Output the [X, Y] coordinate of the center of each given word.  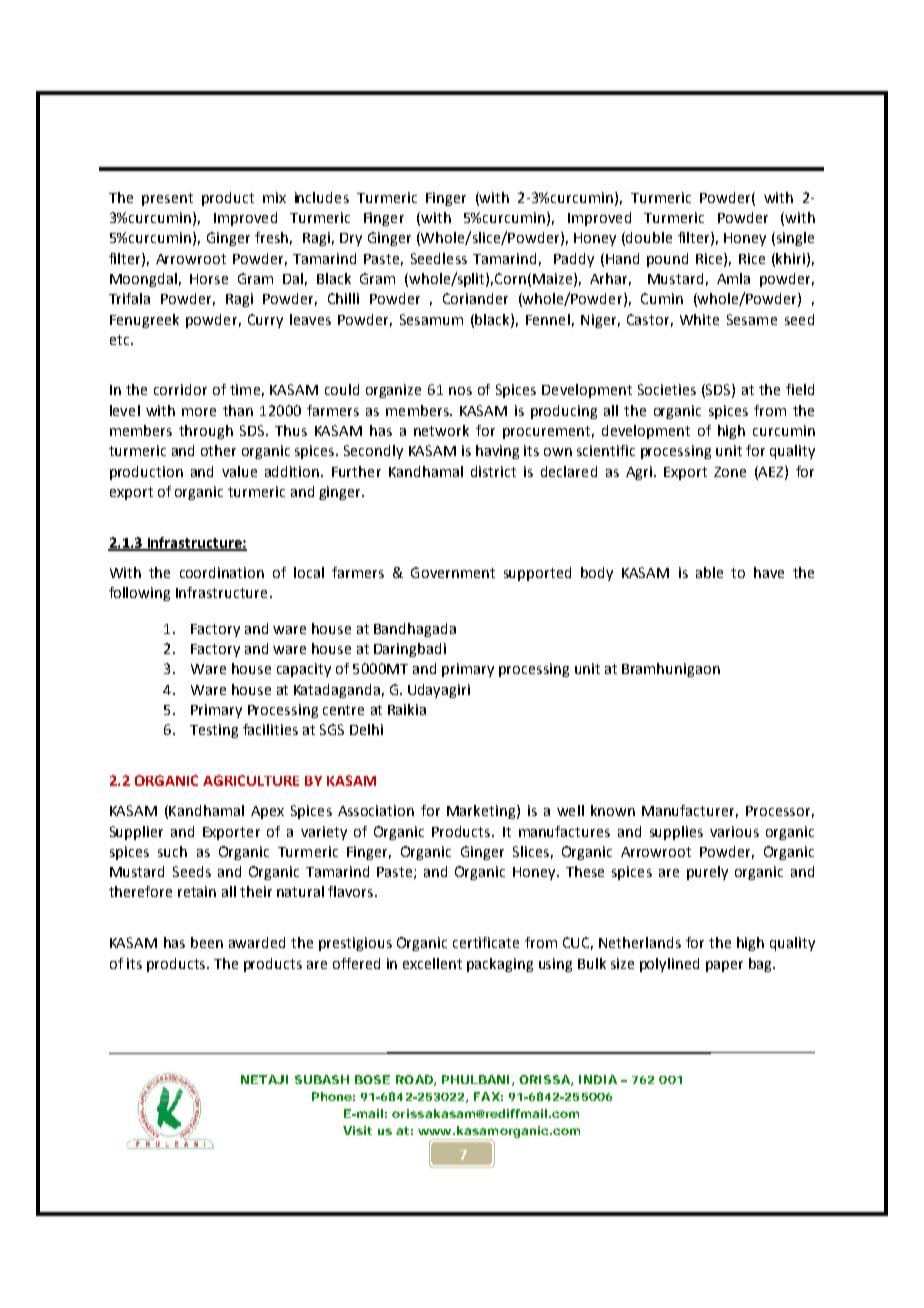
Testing [214, 731]
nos [460, 391]
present [167, 199]
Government [453, 572]
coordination [222, 572]
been [207, 942]
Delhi [366, 729]
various [734, 831]
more [199, 412]
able [709, 572]
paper [724, 966]
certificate [486, 942]
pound [667, 260]
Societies [667, 389]
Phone [332, 1096]
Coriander [475, 298]
